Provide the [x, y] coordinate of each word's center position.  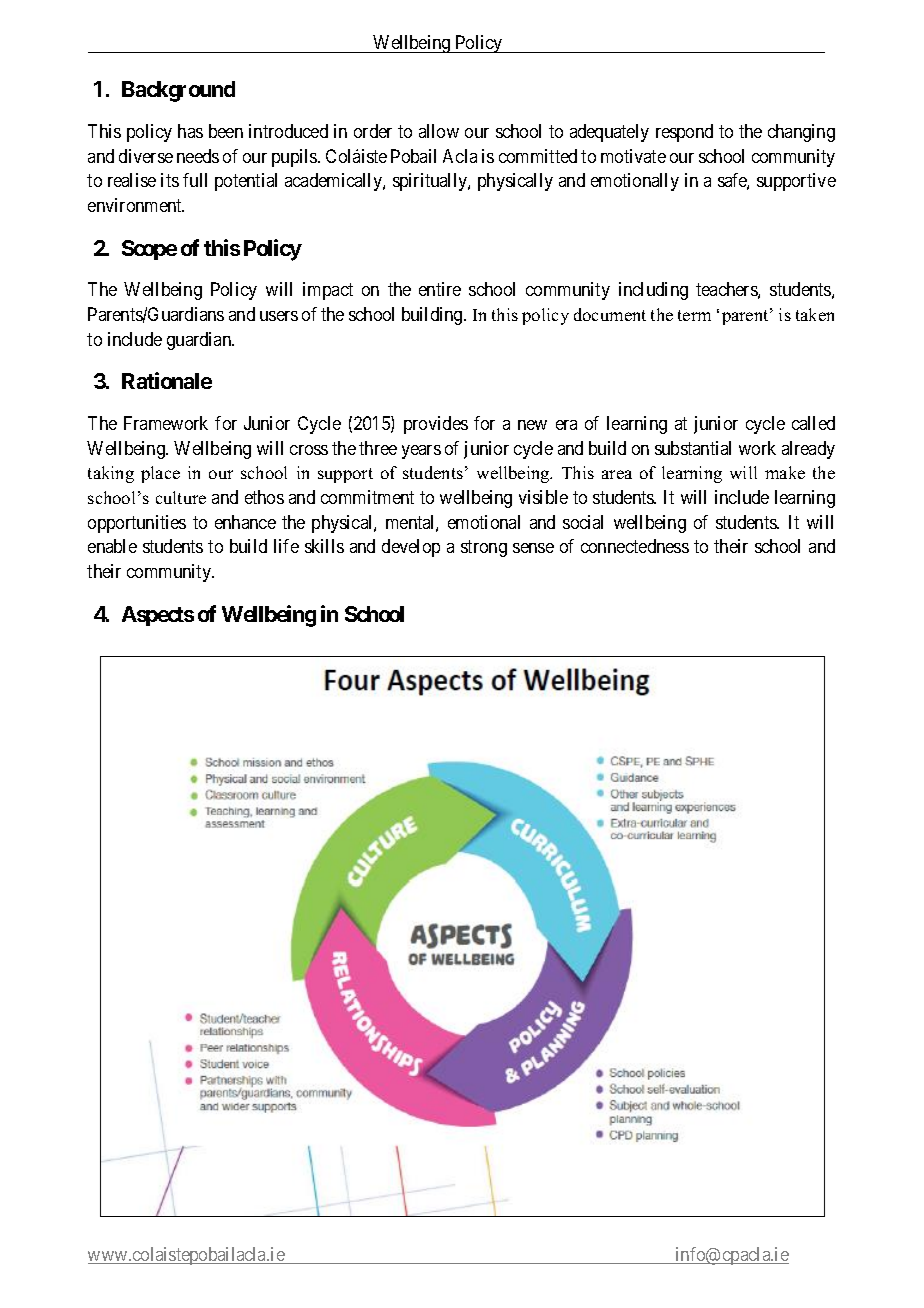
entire [440, 289]
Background [178, 91]
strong [484, 549]
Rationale [167, 380]
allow [439, 131]
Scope [149, 250]
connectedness [635, 546]
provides [436, 425]
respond [684, 133]
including [653, 291]
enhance [245, 522]
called [813, 423]
